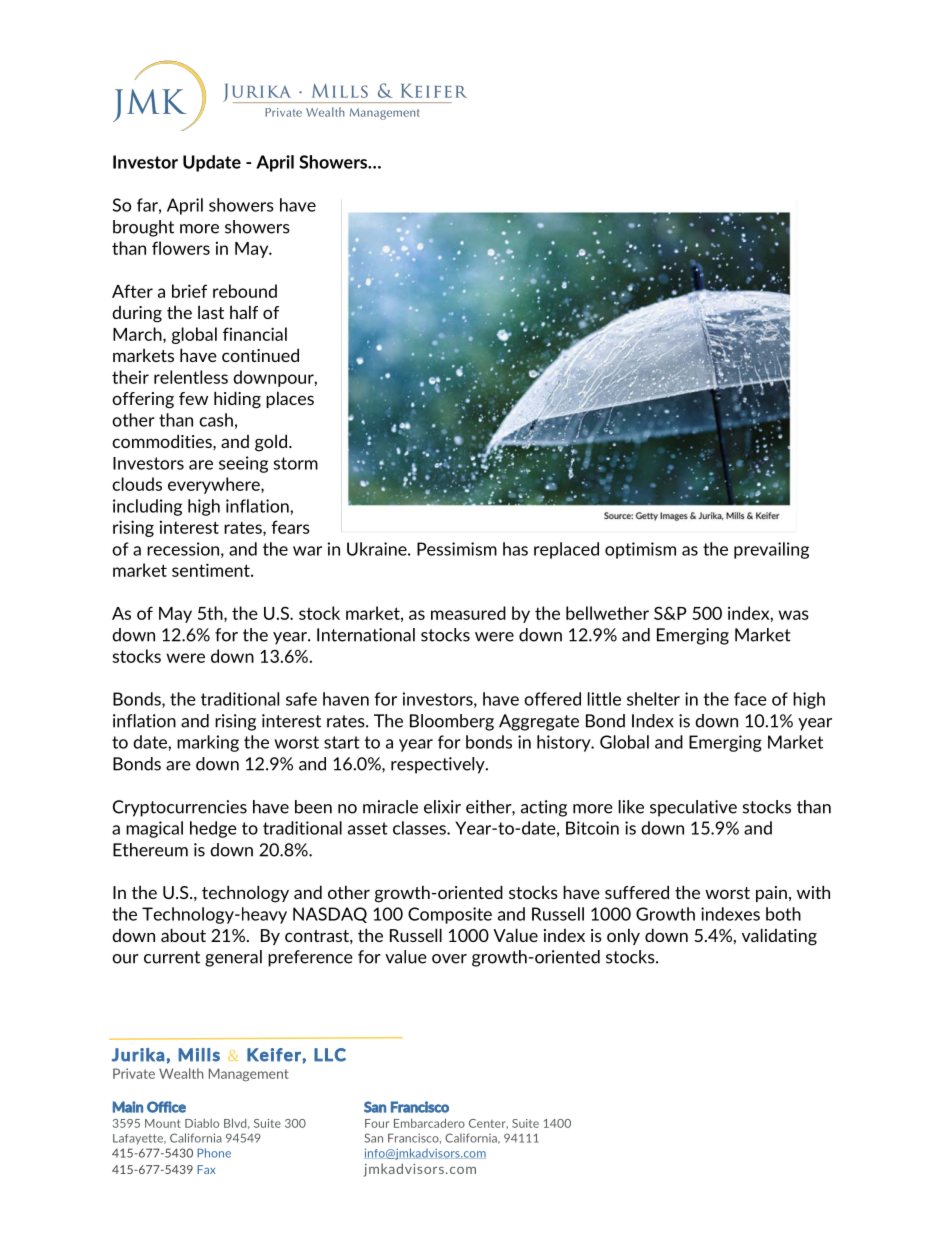 This screenshot has height=1233, width=952. I want to click on prevailing, so click(771, 550).
